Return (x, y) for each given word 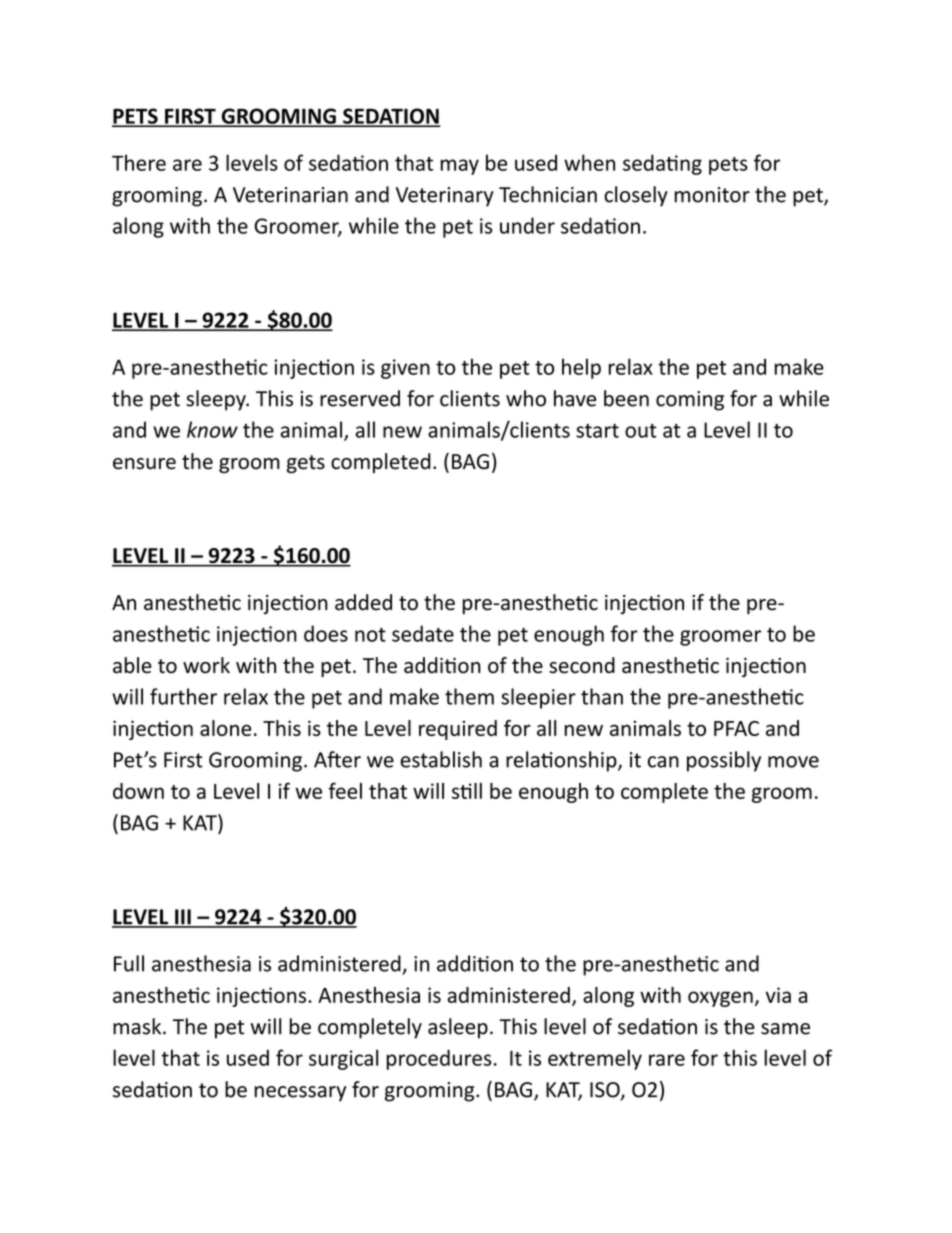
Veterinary (445, 197)
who (526, 398)
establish (441, 759)
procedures (439, 1059)
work (206, 665)
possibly (724, 761)
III (183, 918)
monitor (712, 195)
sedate (423, 633)
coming (690, 401)
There (139, 162)
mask (138, 1026)
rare (667, 1060)
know (212, 429)
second (582, 665)
